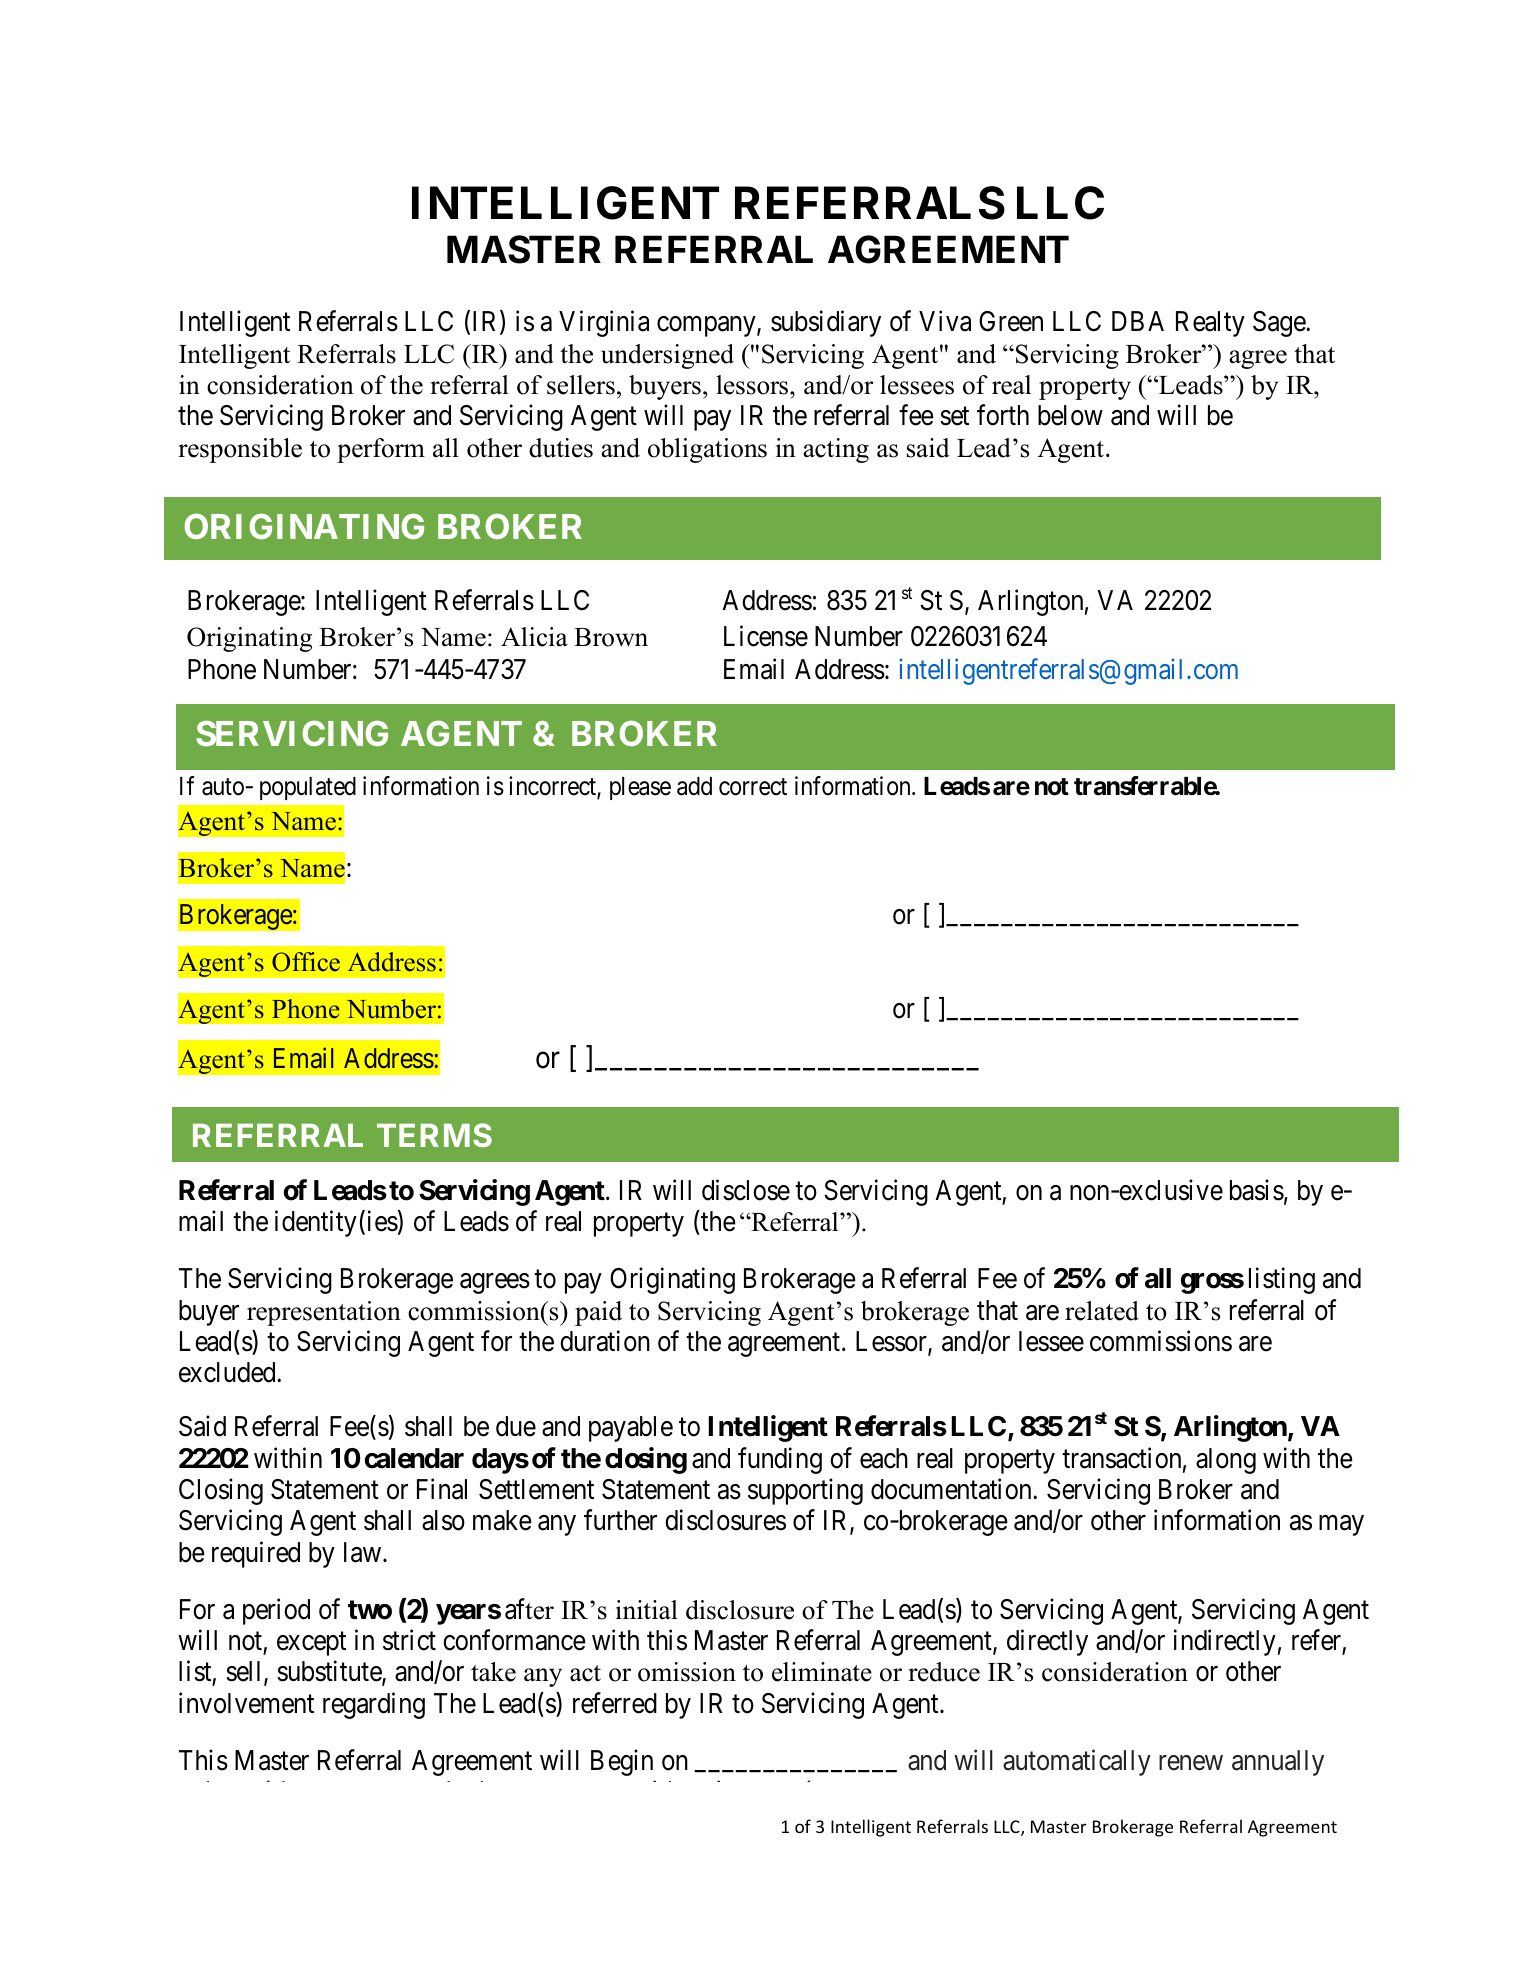 This screenshot has width=1516, height=1961. What do you see at coordinates (826, 324) in the screenshot?
I see `subsidiary` at bounding box center [826, 324].
